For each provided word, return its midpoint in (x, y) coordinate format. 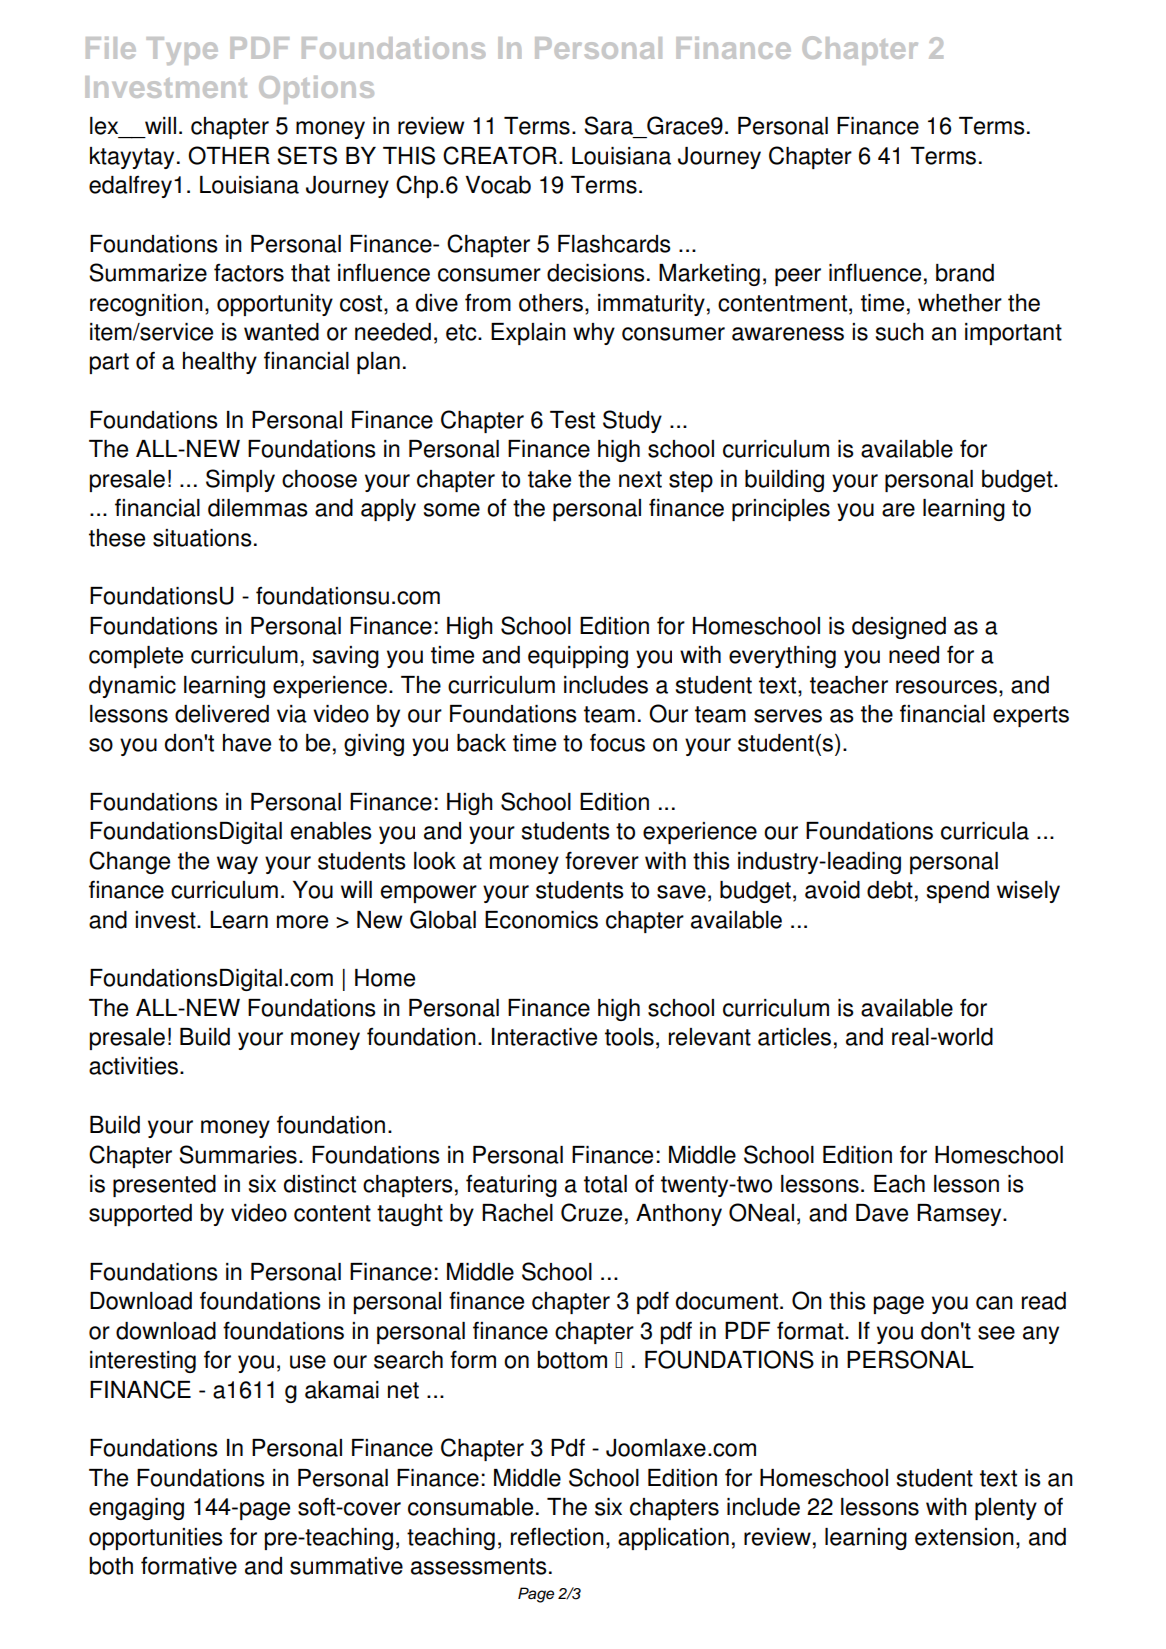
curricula (985, 831)
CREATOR (500, 155)
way (237, 865)
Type (182, 51)
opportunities (156, 1539)
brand (965, 273)
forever (602, 860)
